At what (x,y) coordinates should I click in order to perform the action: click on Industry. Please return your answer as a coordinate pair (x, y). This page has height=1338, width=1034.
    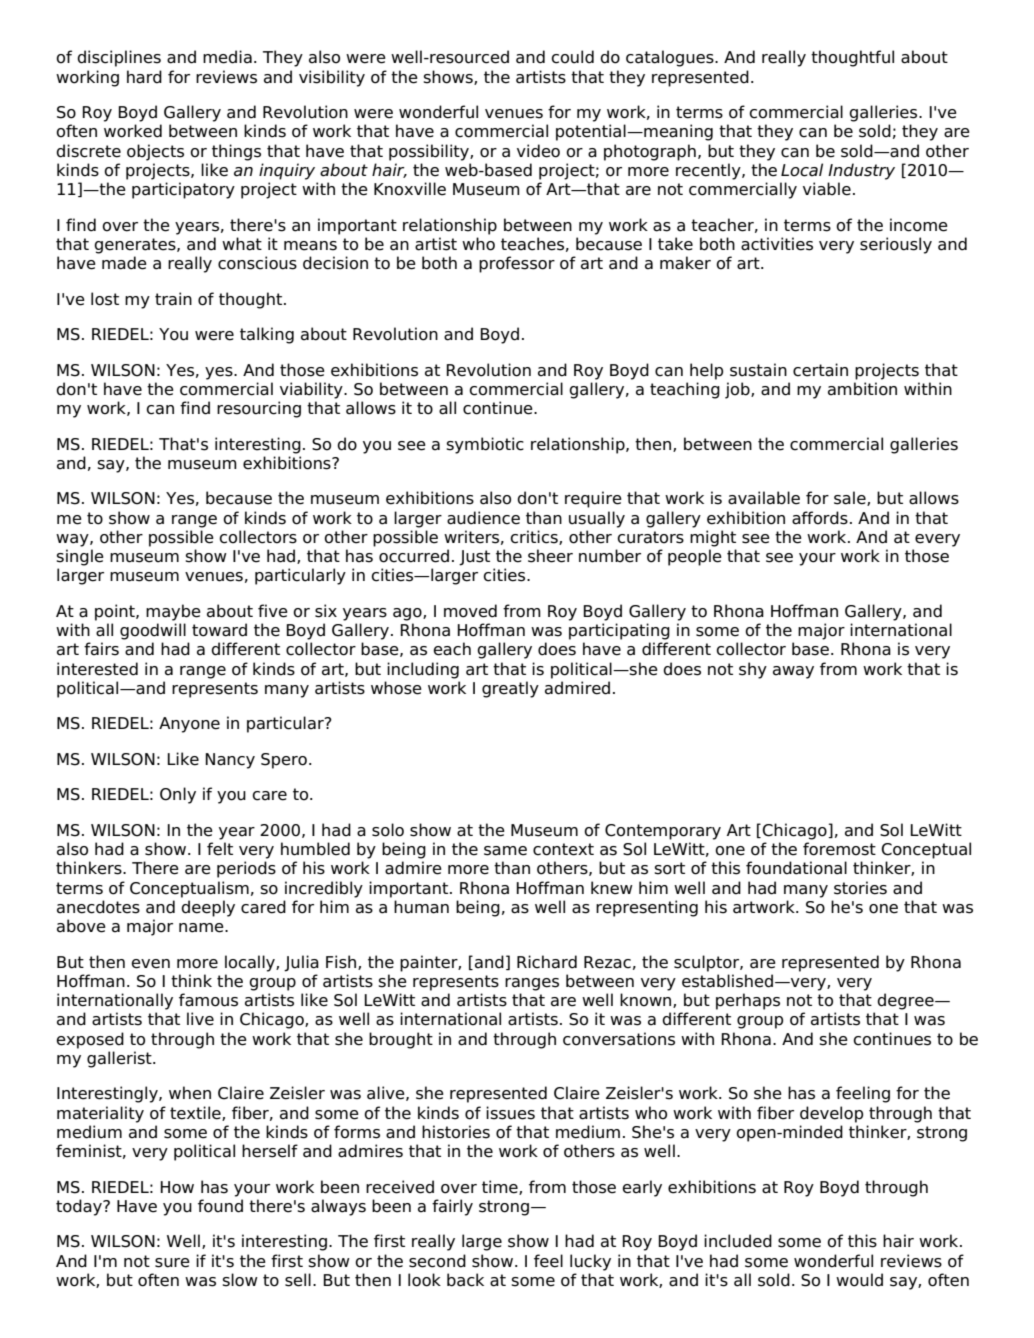
    Looking at the image, I should click on (861, 171).
